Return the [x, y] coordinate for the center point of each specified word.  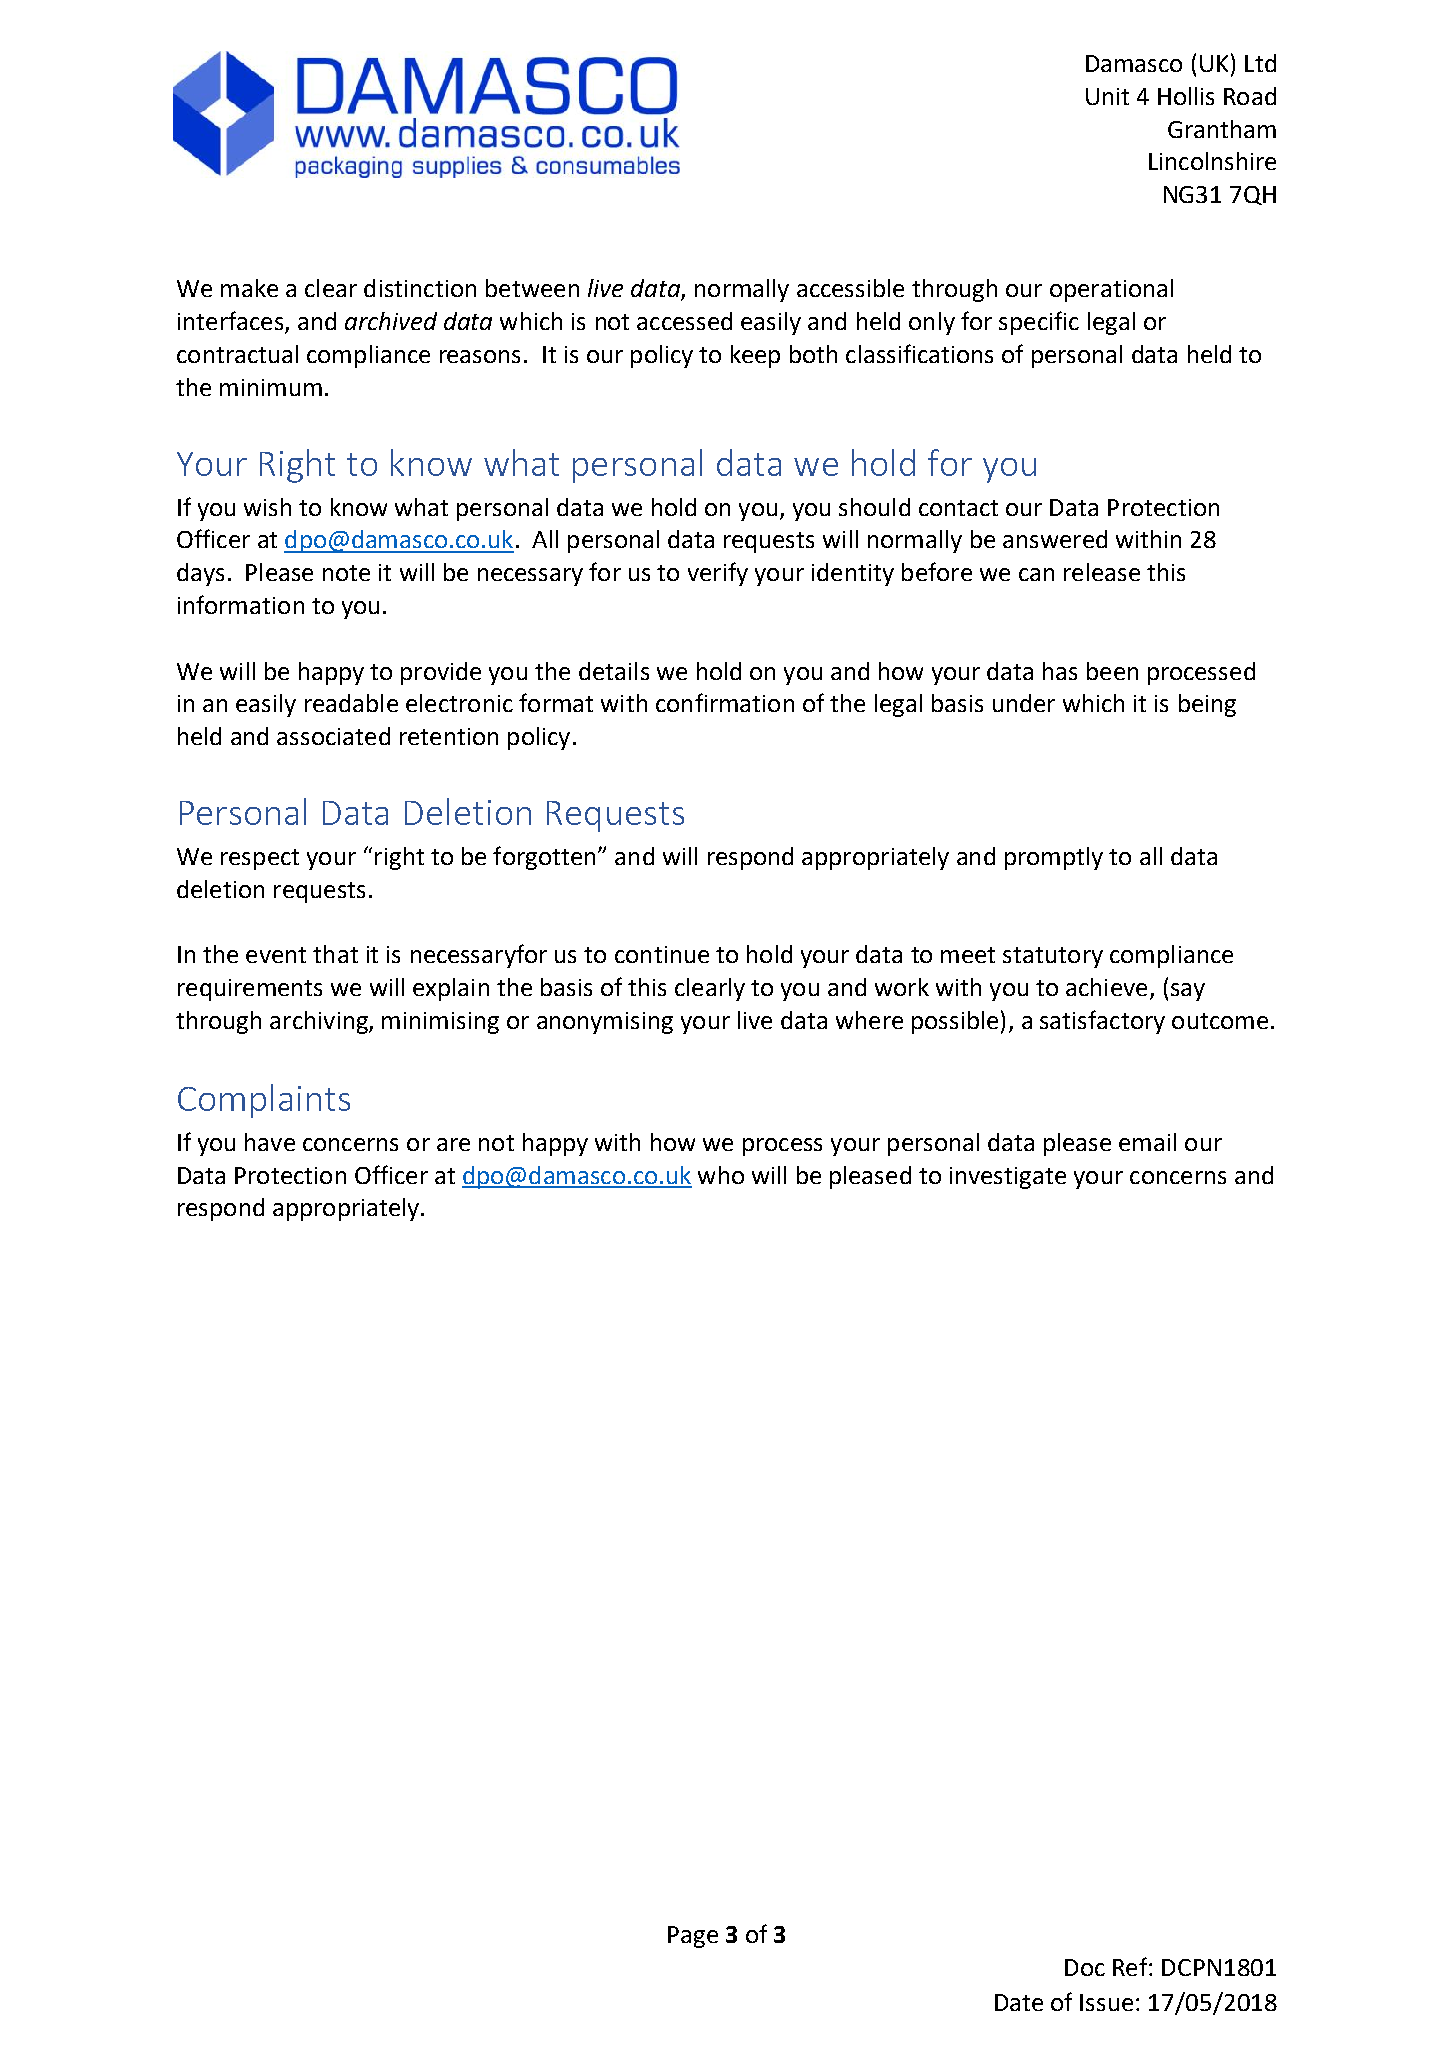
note [346, 573]
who [721, 1175]
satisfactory [1102, 1022]
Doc [1085, 1967]
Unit [1107, 96]
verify [718, 574]
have [270, 1142]
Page [693, 1937]
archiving [320, 1022]
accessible [850, 288]
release [1102, 572]
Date [1019, 2002]
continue [662, 954]
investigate [1008, 1178]
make [249, 288]
